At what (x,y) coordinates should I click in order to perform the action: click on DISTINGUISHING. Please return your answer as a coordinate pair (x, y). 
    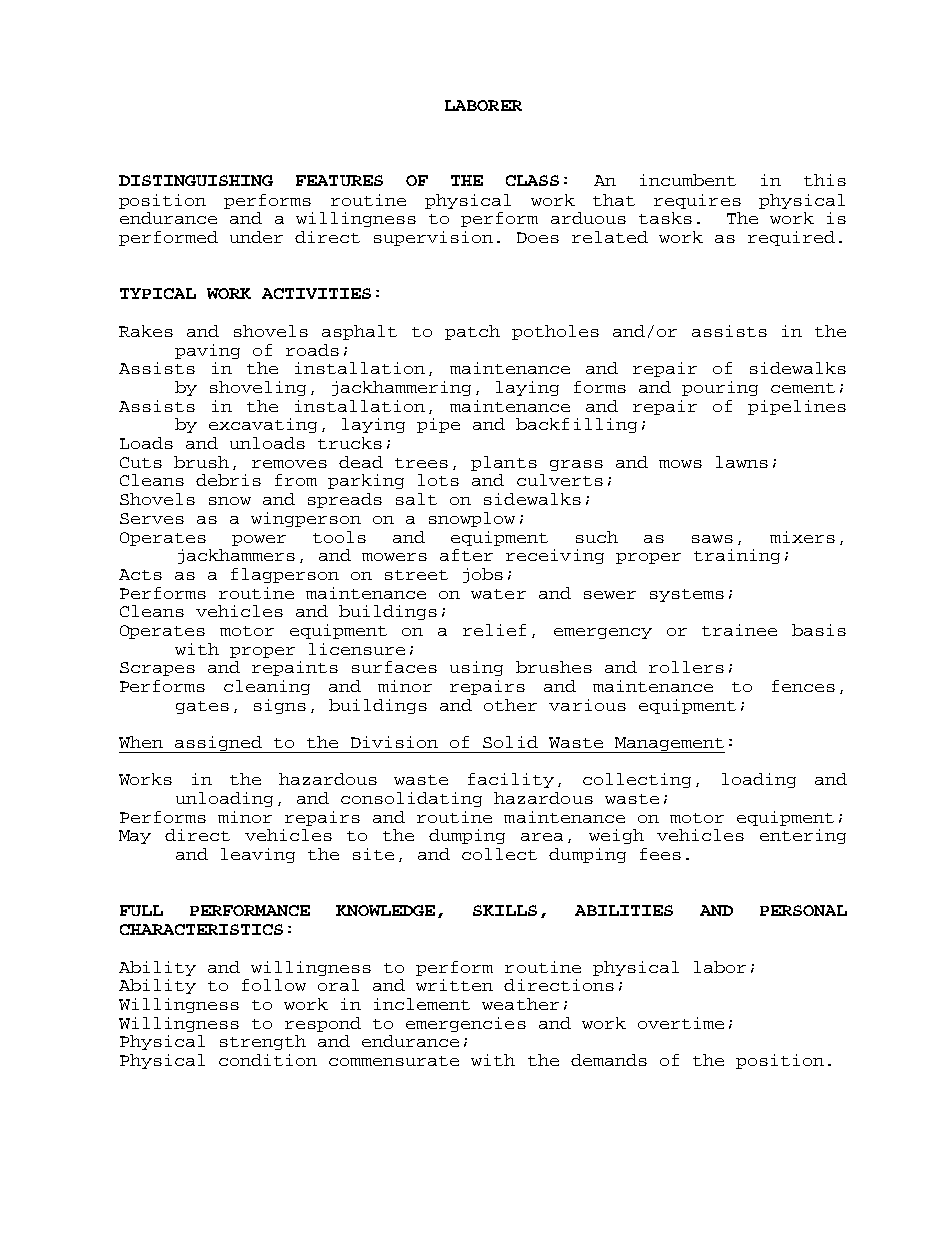
    Looking at the image, I should click on (196, 180).
